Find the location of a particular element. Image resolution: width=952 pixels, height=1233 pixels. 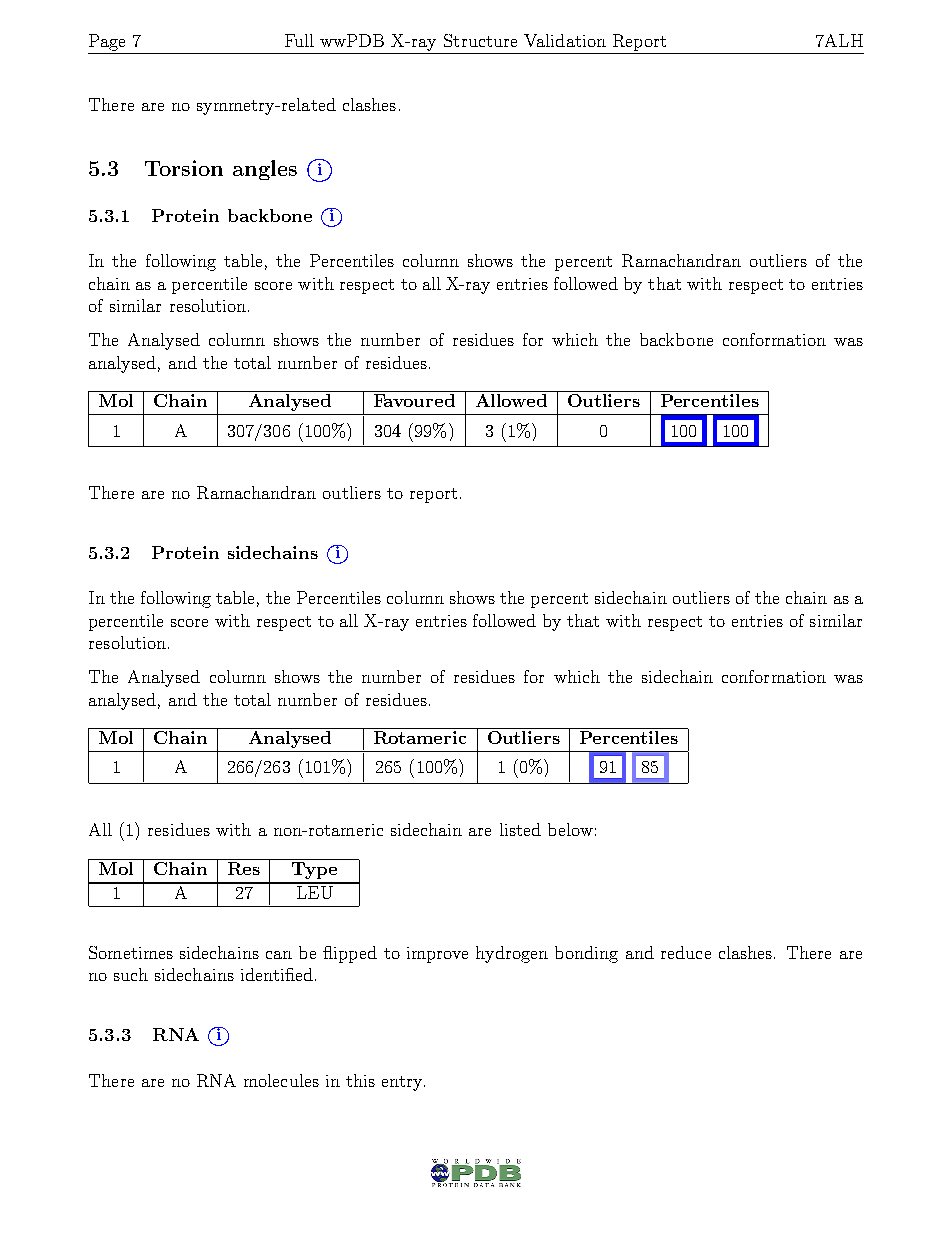

Page is located at coordinates (107, 42).
